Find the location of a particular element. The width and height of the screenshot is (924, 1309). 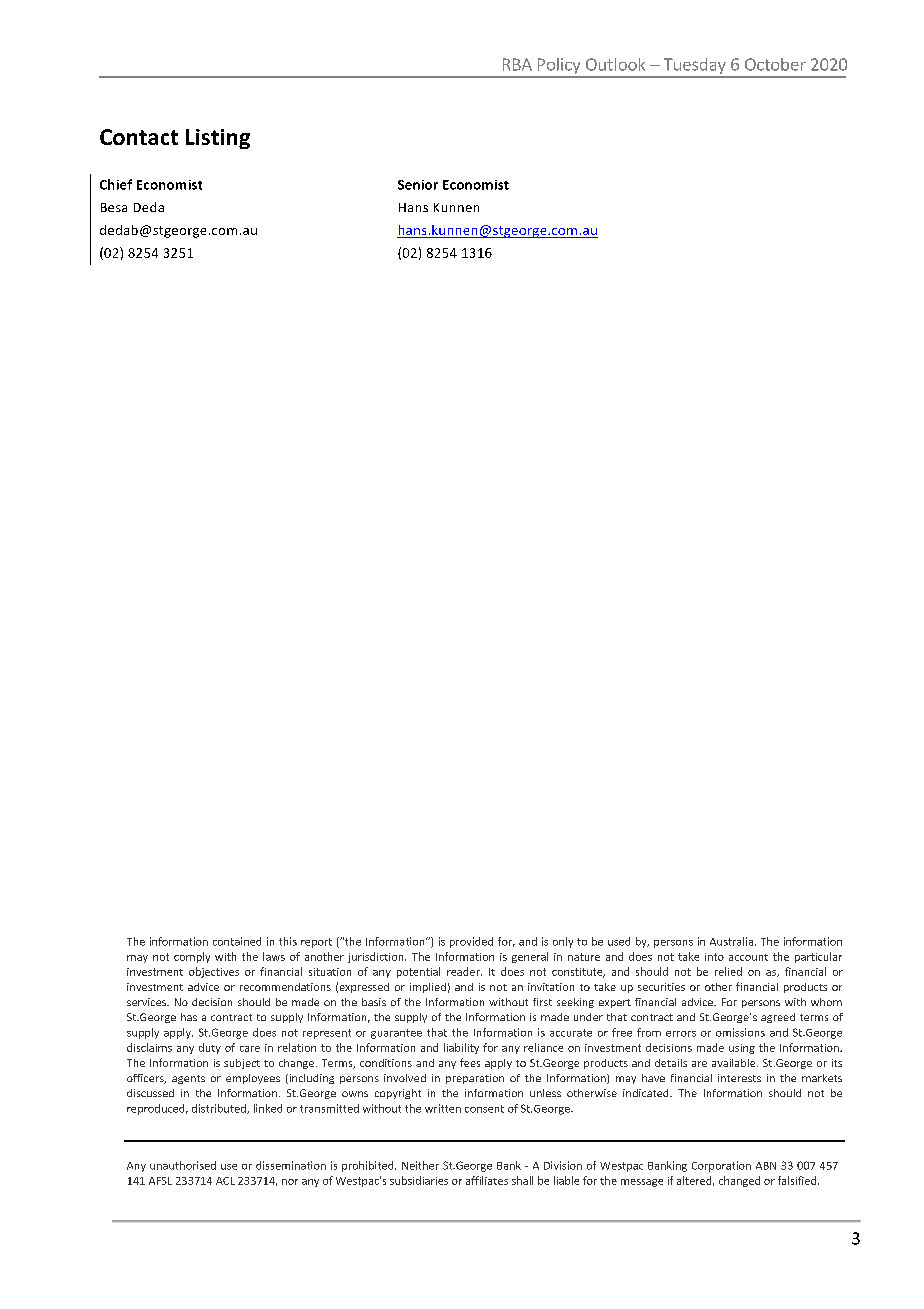

unauthorised is located at coordinates (183, 1165).
